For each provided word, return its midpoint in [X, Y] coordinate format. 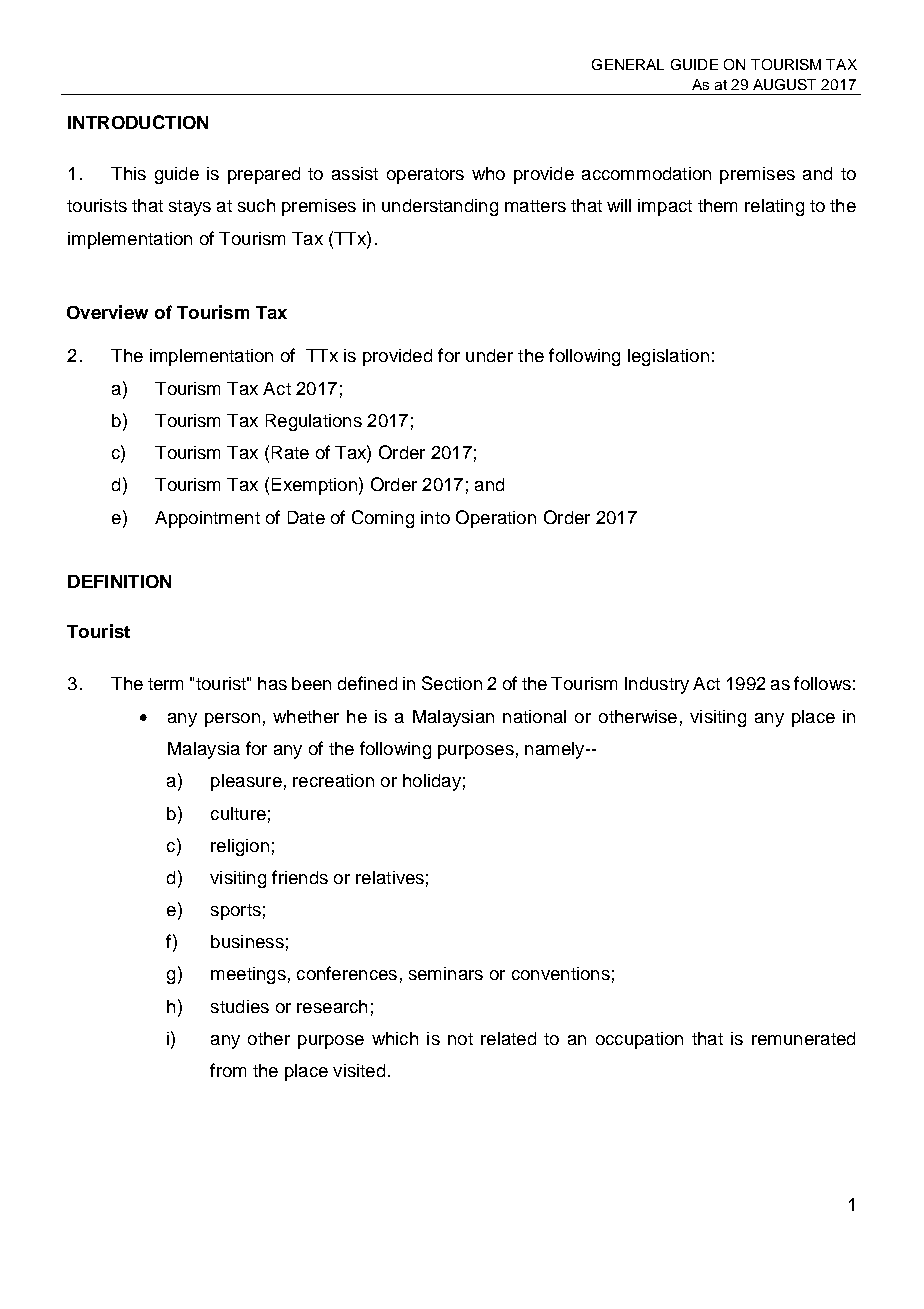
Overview [107, 312]
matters [535, 206]
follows [822, 683]
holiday [432, 782]
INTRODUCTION [138, 122]
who [488, 173]
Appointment [207, 519]
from [228, 1070]
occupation [639, 1040]
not [460, 1039]
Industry [657, 685]
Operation [496, 519]
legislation [668, 357]
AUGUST [784, 84]
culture [238, 813]
